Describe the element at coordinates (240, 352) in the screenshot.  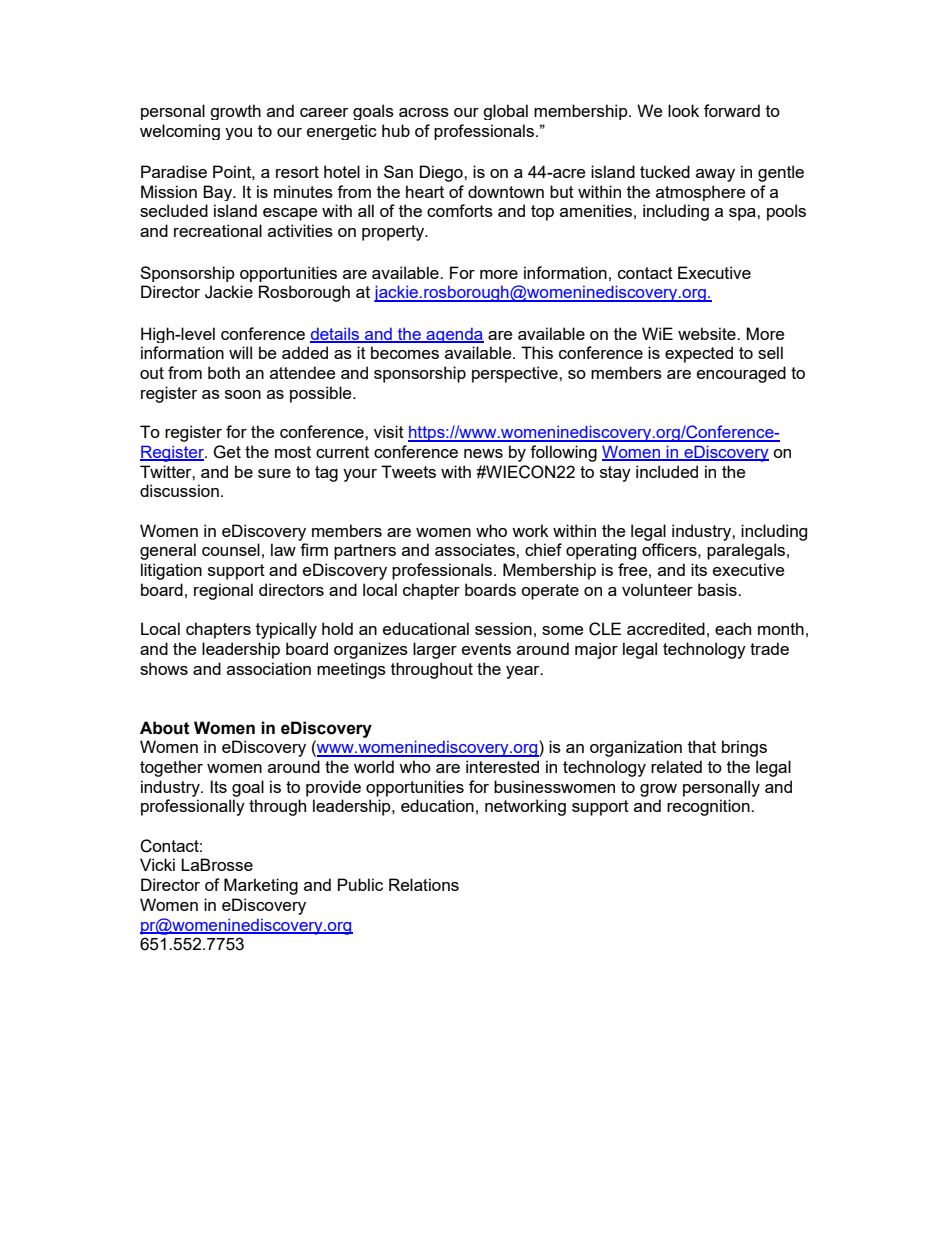
I see `will` at that location.
